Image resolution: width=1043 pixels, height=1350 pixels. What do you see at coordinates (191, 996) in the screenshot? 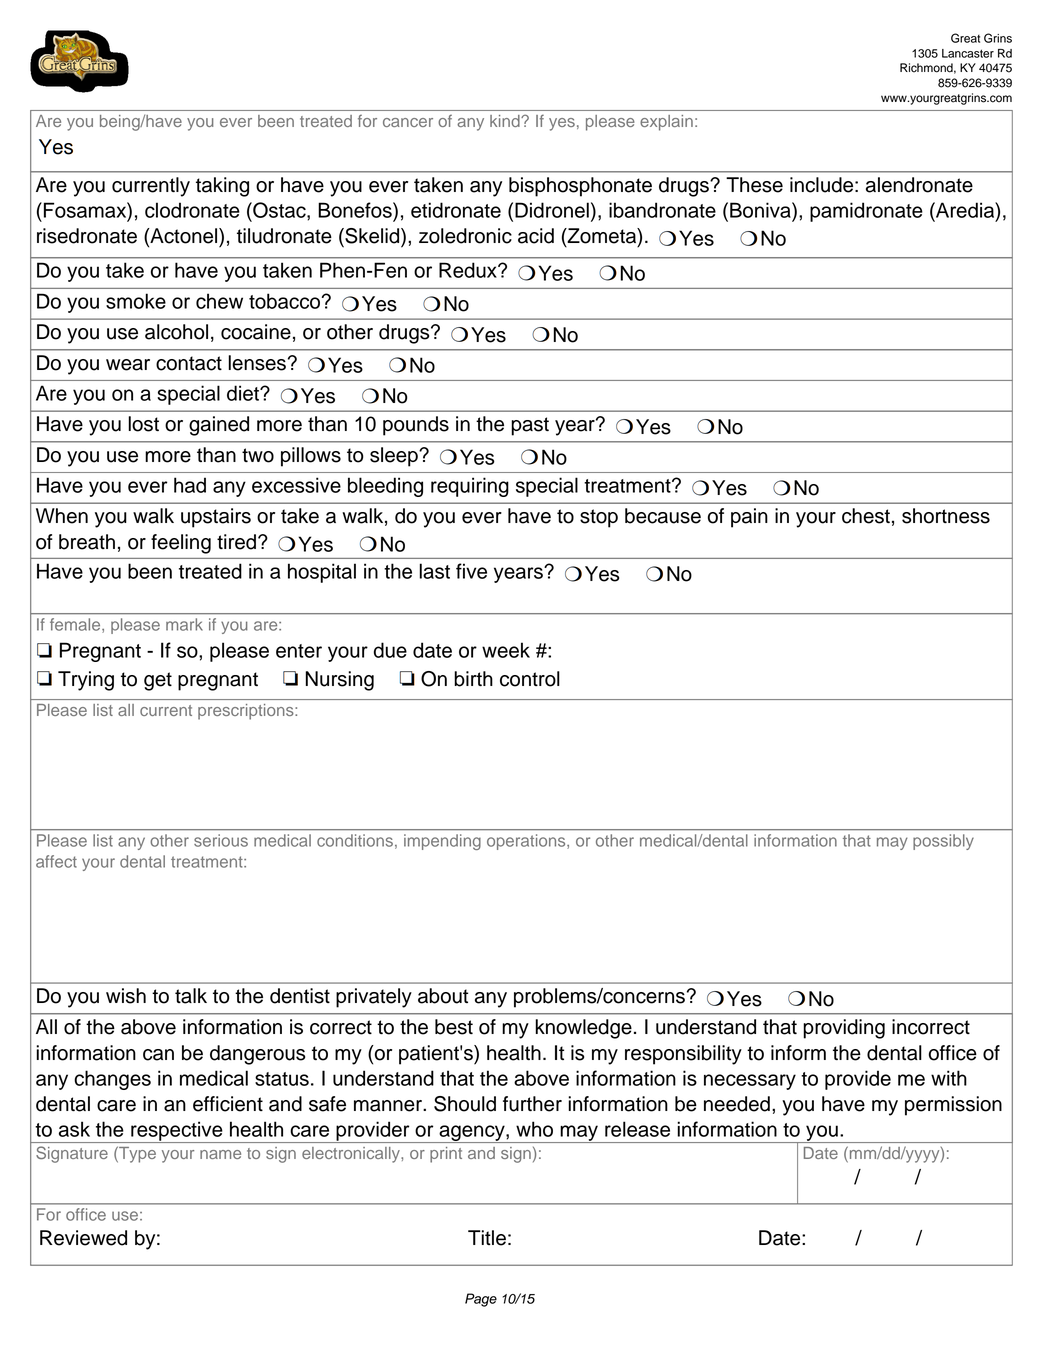
I see `talk` at bounding box center [191, 996].
